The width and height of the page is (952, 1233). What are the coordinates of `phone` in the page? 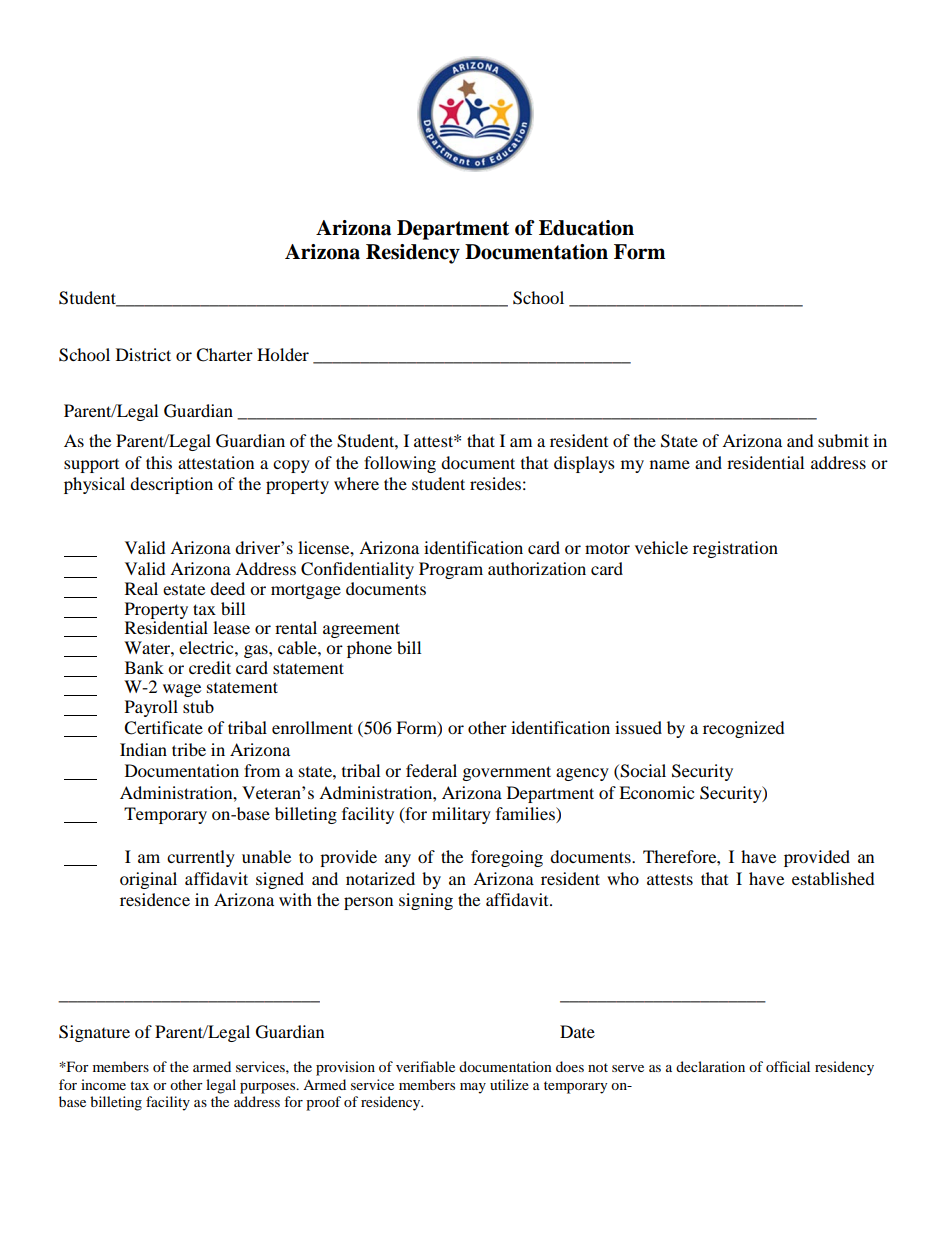 It's located at (369, 649).
